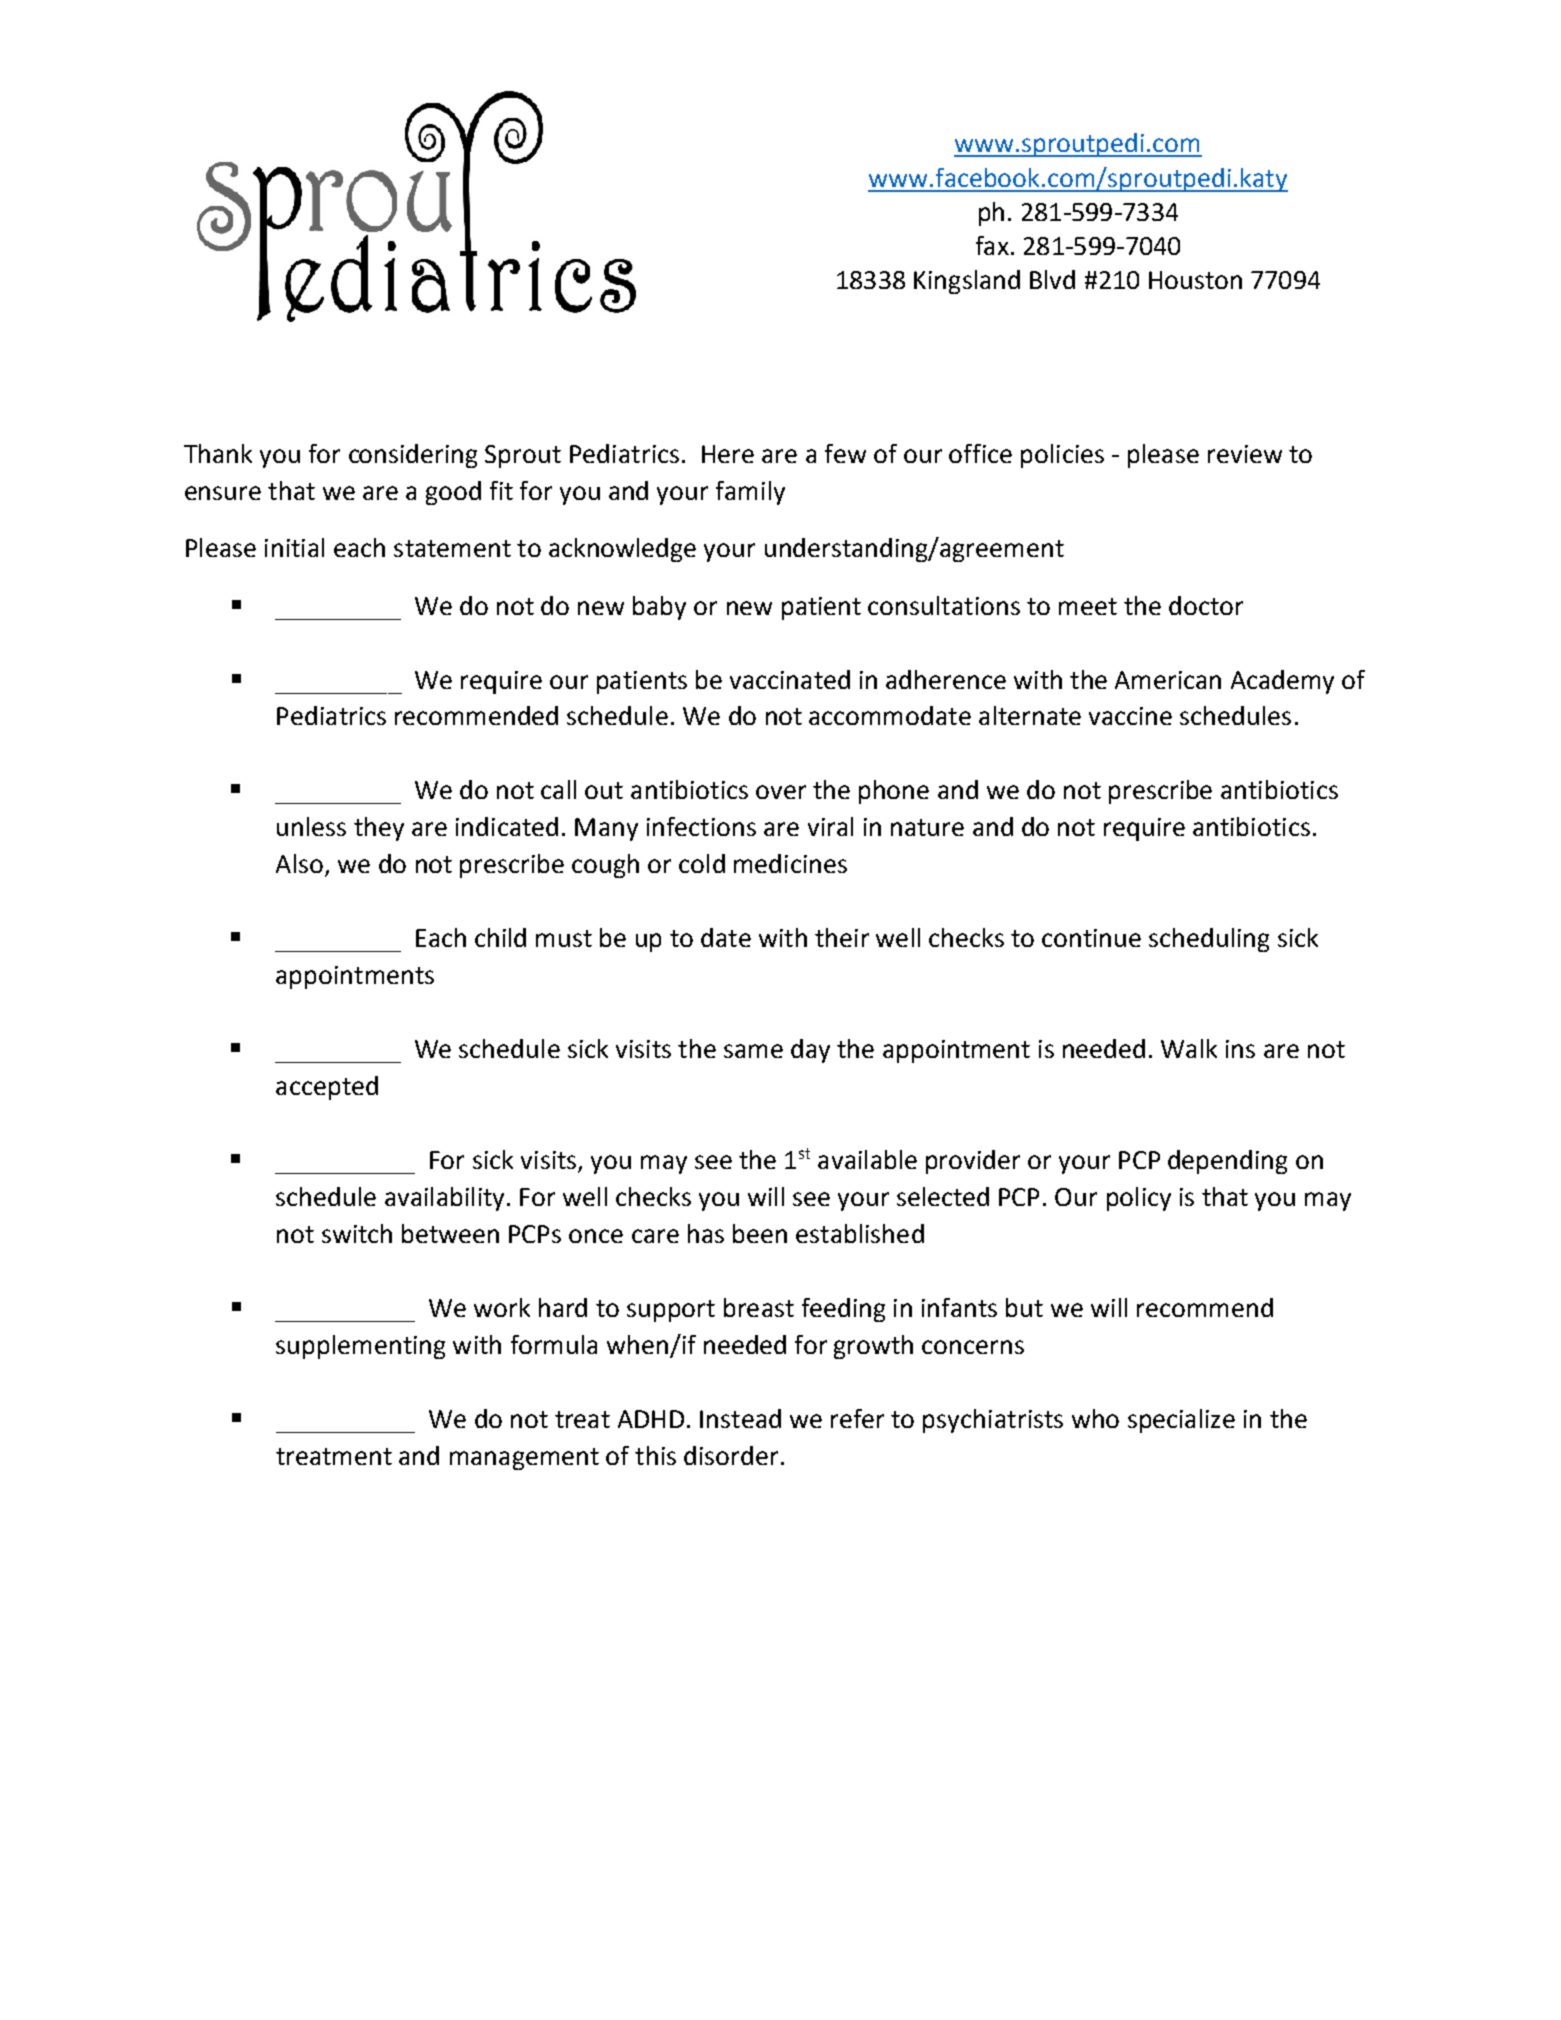 Image resolution: width=1561 pixels, height=2020 pixels. I want to click on considering, so click(413, 456).
